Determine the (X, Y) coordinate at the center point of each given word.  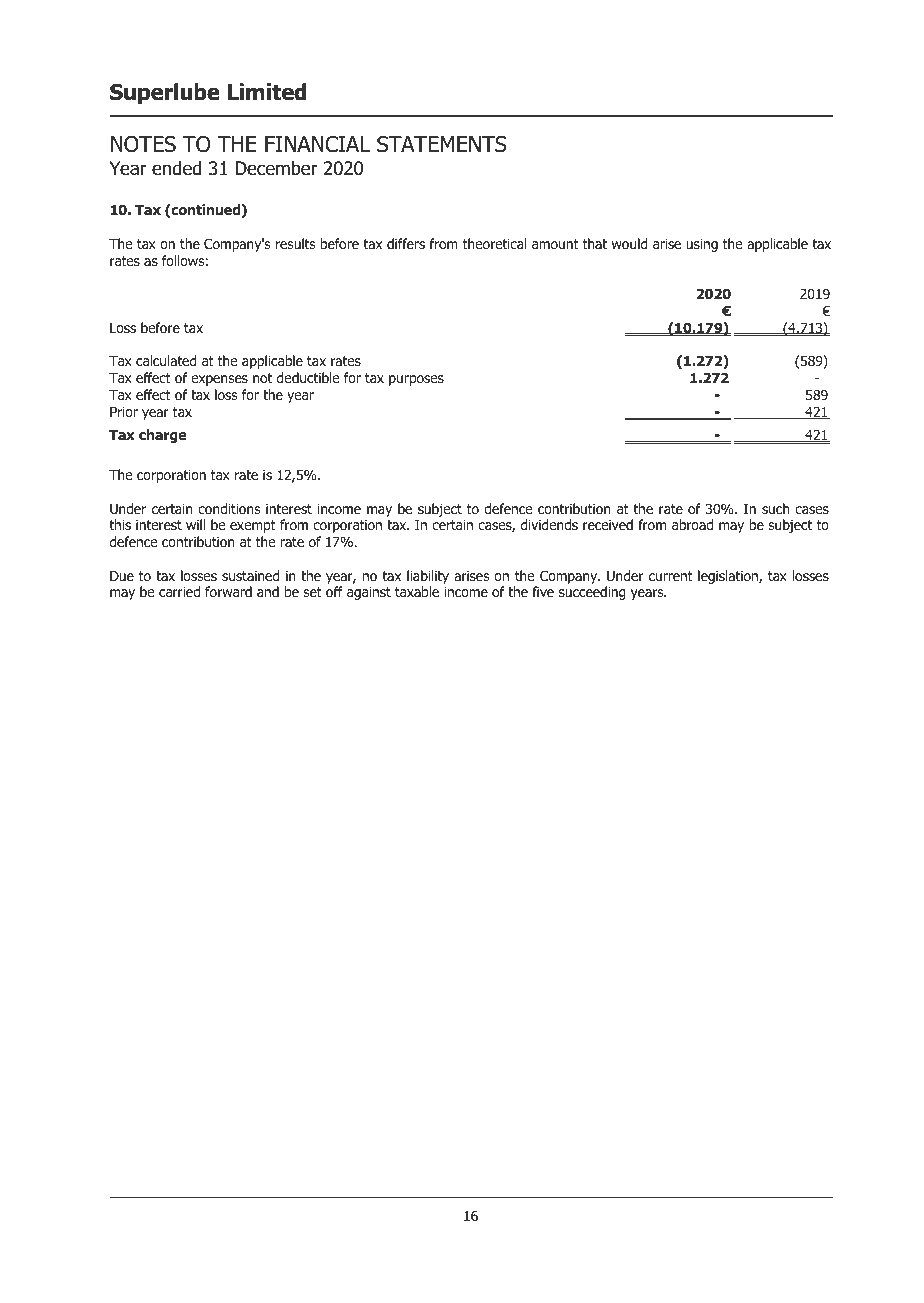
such (775, 508)
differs (406, 243)
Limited (267, 92)
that (595, 243)
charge (162, 436)
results (295, 243)
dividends (549, 524)
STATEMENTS (442, 144)
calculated (166, 360)
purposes (416, 380)
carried (179, 591)
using (702, 245)
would (630, 244)
